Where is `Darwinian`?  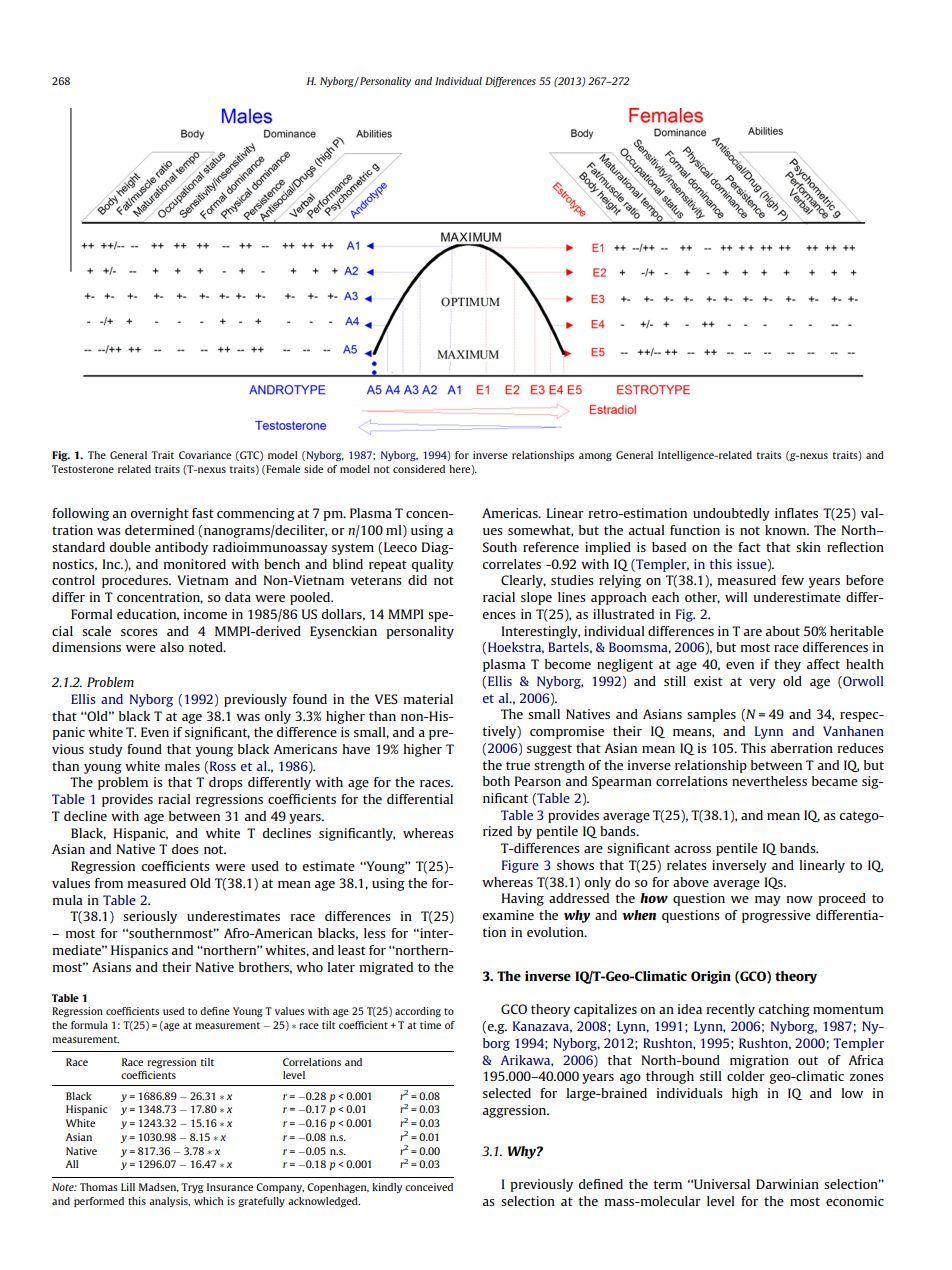
Darwinian is located at coordinates (787, 1184).
